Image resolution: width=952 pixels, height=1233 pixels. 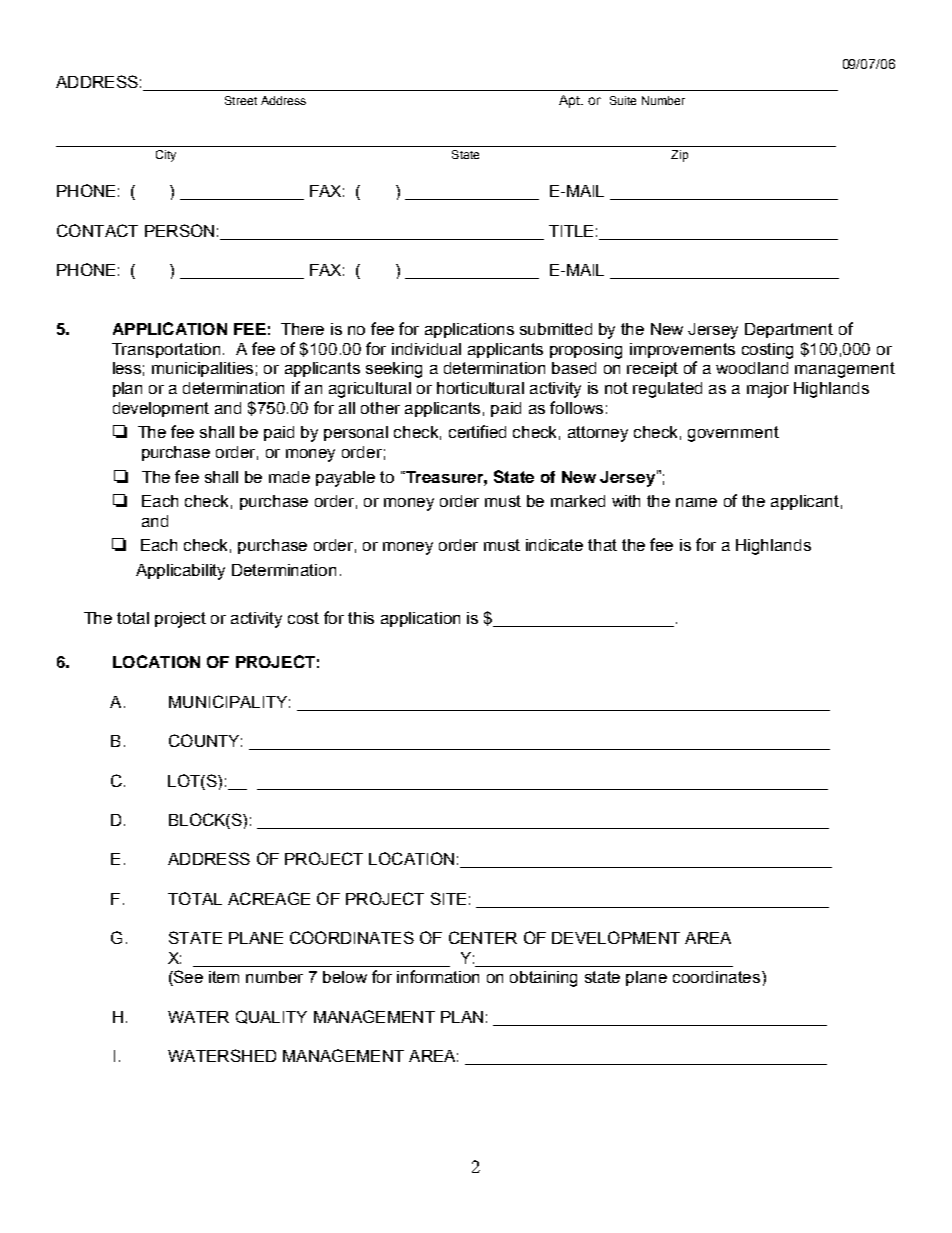 What do you see at coordinates (571, 101) in the page?
I see `Apt` at bounding box center [571, 101].
